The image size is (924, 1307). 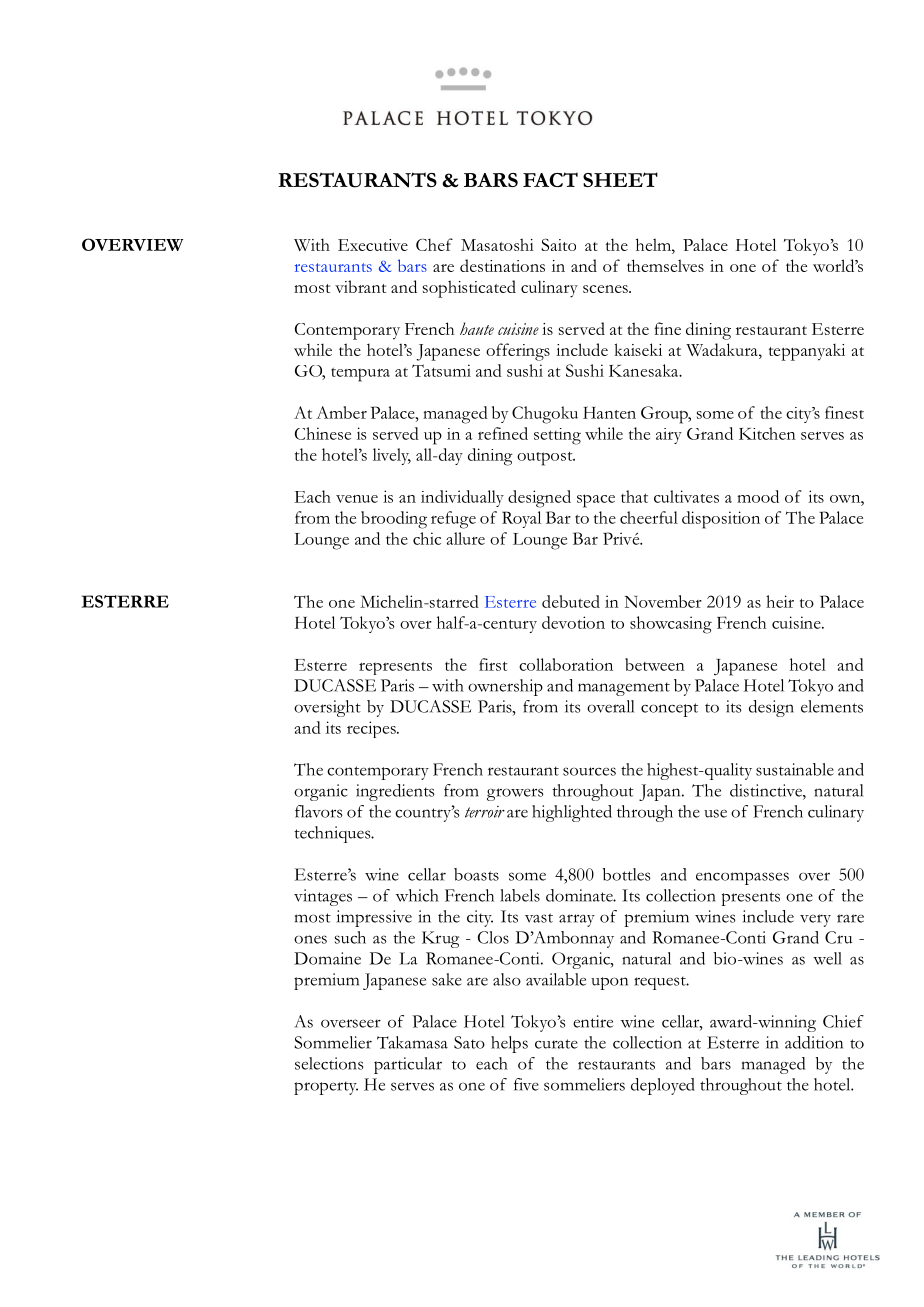 I want to click on curate, so click(x=556, y=1044).
